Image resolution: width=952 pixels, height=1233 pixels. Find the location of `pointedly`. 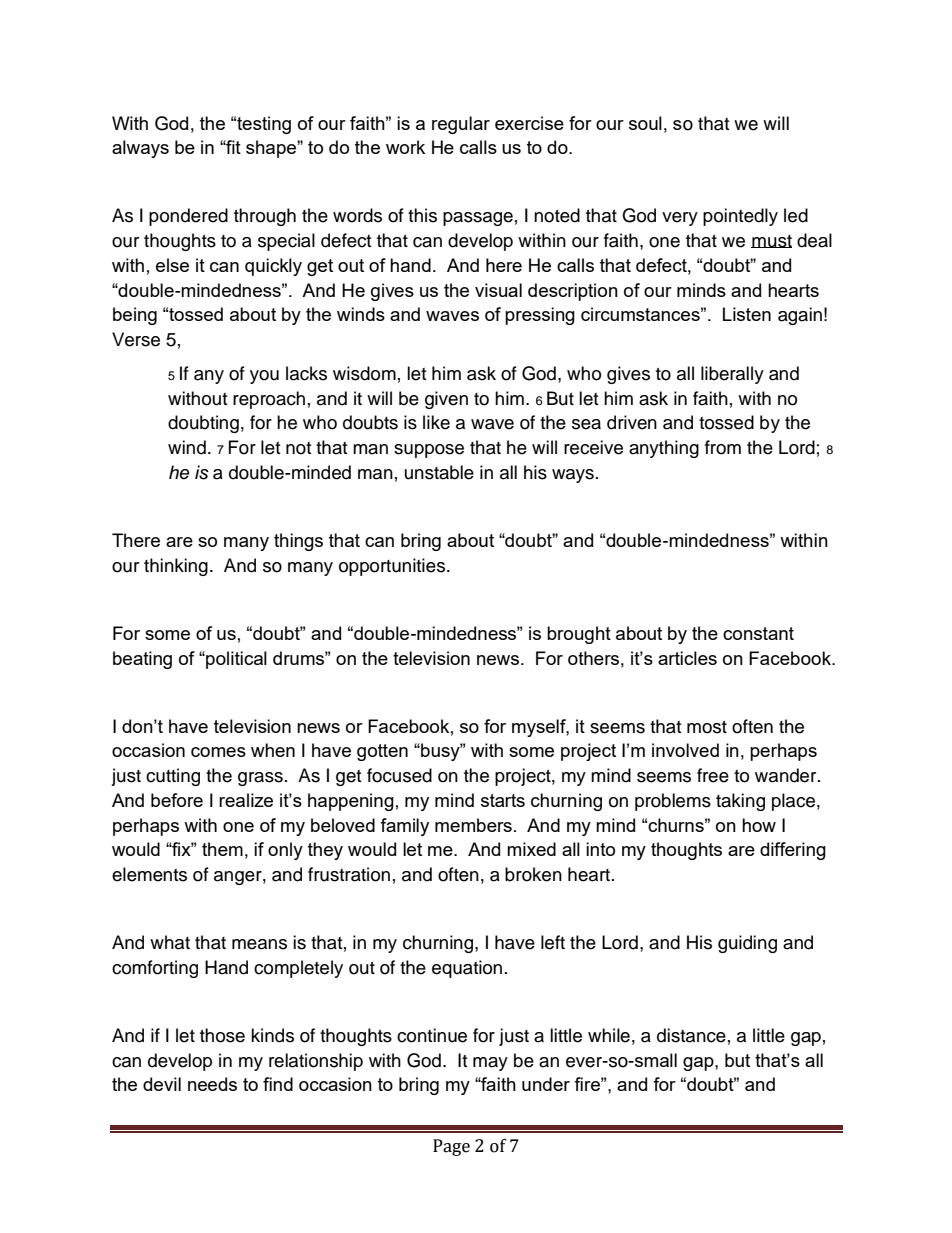

pointedly is located at coordinates (740, 217).
